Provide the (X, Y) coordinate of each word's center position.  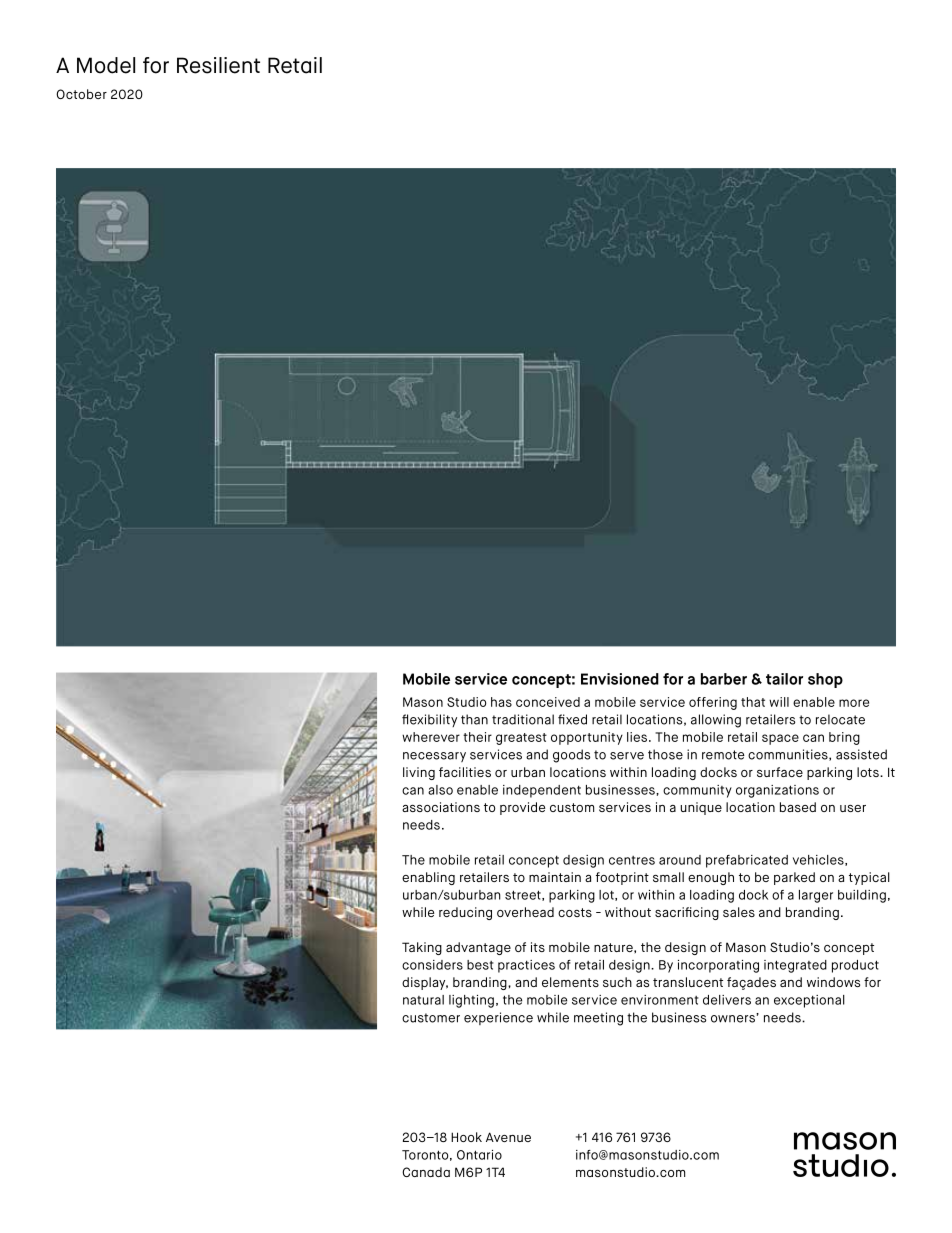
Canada (426, 1172)
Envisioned (620, 679)
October (81, 94)
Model (106, 65)
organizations (777, 791)
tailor (784, 679)
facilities (465, 772)
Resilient (218, 65)
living (419, 773)
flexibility (429, 720)
